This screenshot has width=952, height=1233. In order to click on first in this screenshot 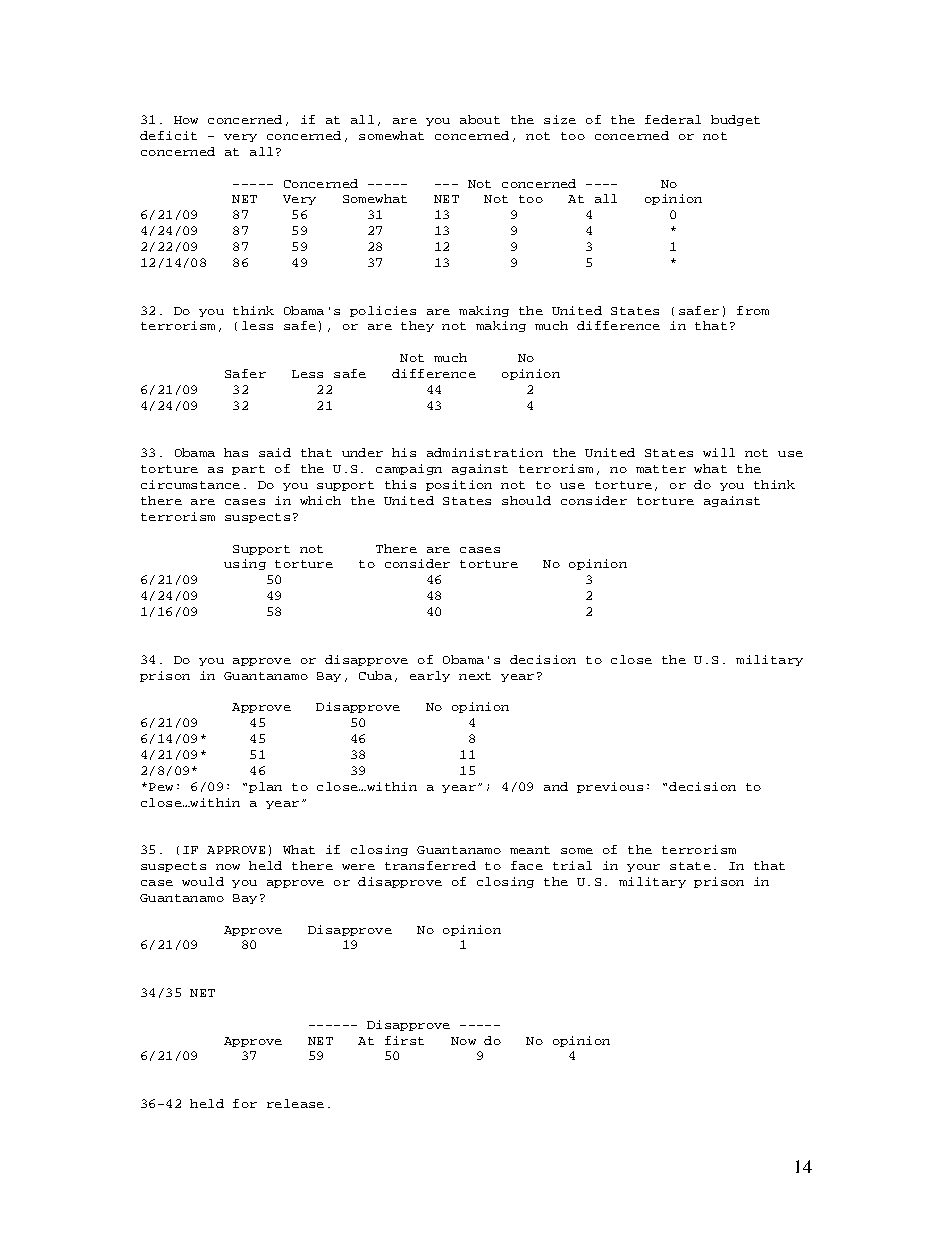, I will do `click(404, 1040)`.
